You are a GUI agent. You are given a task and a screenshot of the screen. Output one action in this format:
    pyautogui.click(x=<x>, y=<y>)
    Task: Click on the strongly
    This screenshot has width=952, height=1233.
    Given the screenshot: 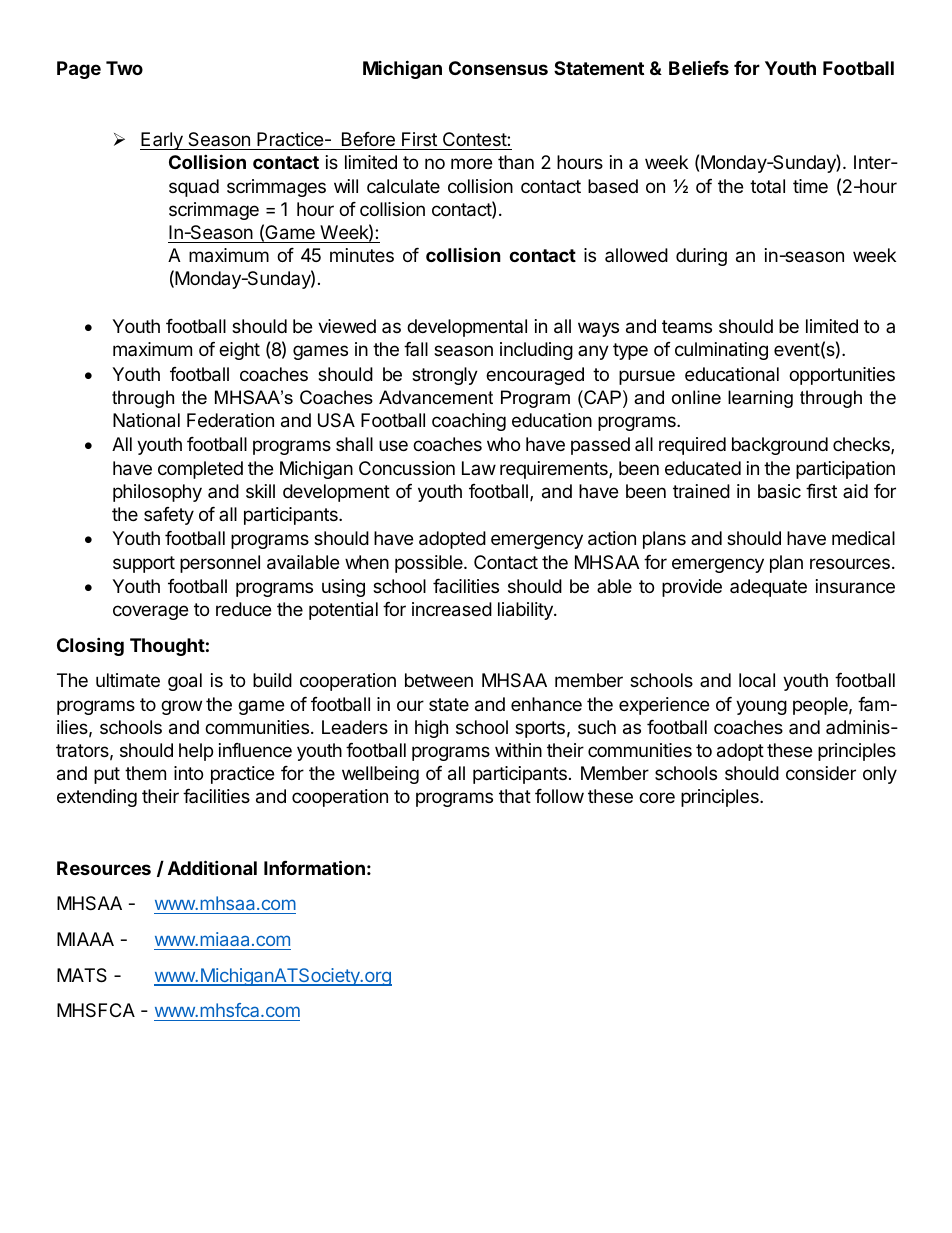 What is the action you would take?
    pyautogui.click(x=445, y=376)
